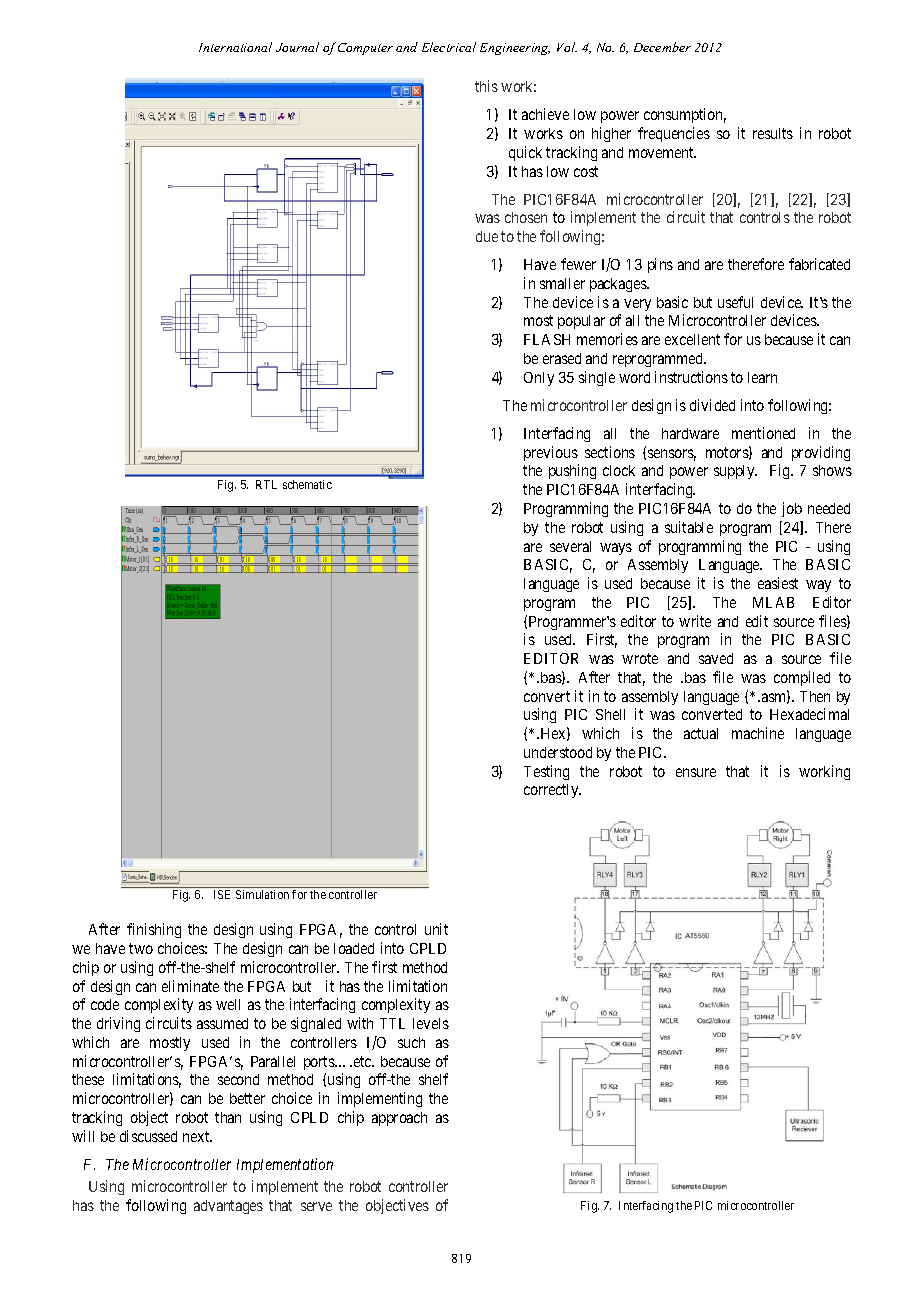 Image resolution: width=924 pixels, height=1308 pixels. Describe the element at coordinates (570, 546) in the document. I see `several` at that location.
